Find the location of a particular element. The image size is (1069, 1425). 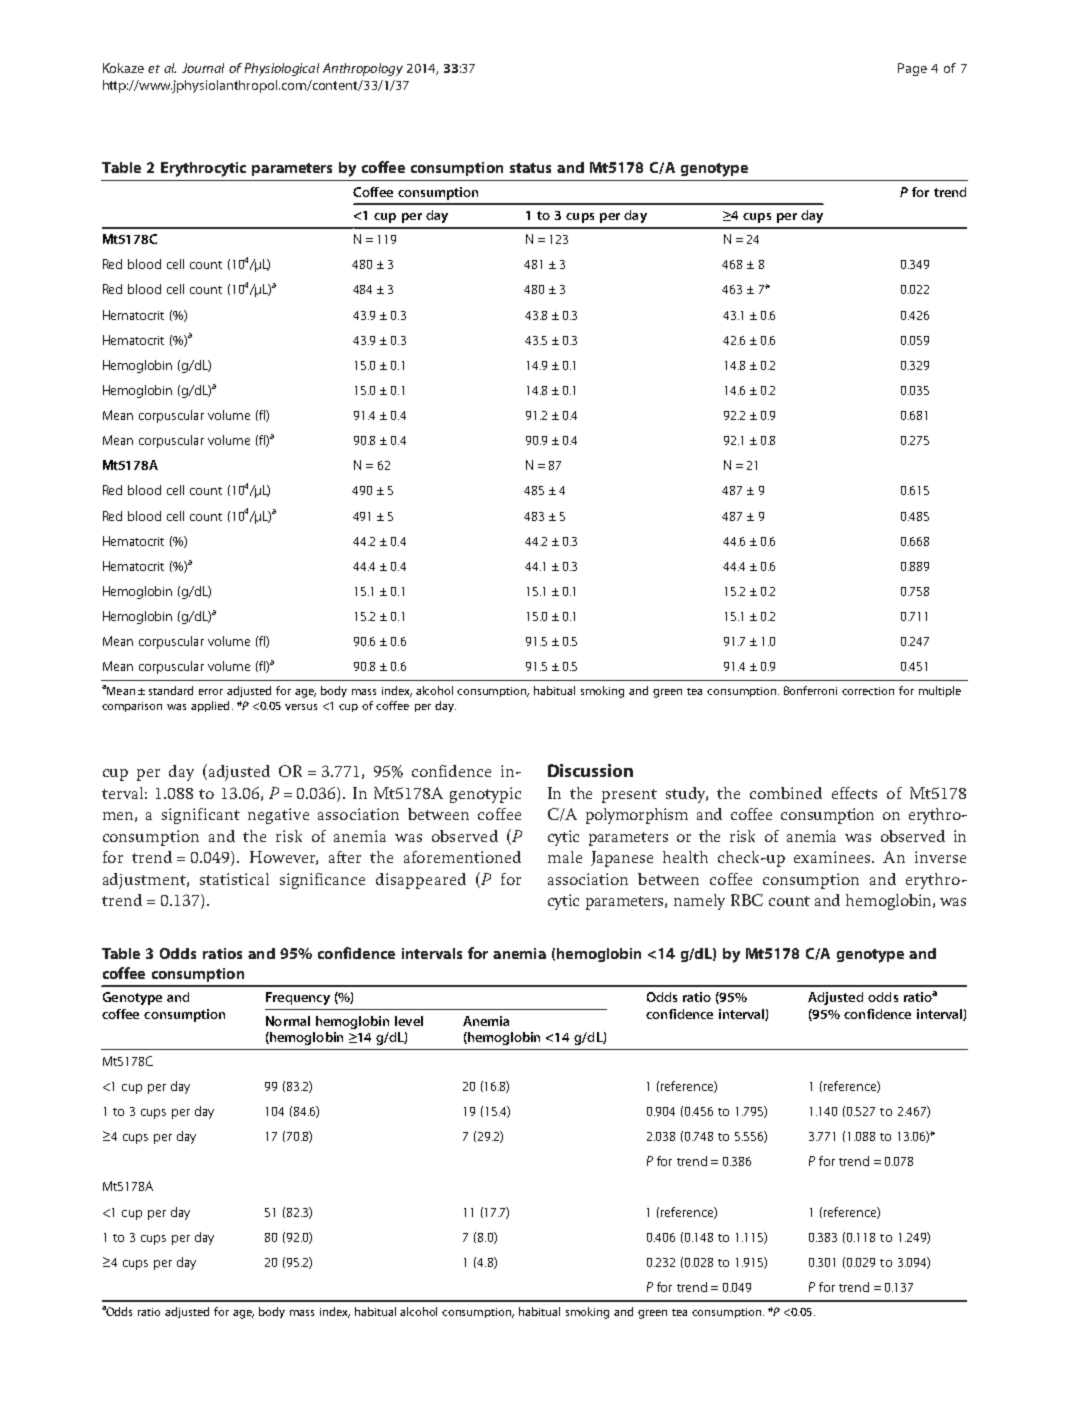

significant is located at coordinates (201, 816).
